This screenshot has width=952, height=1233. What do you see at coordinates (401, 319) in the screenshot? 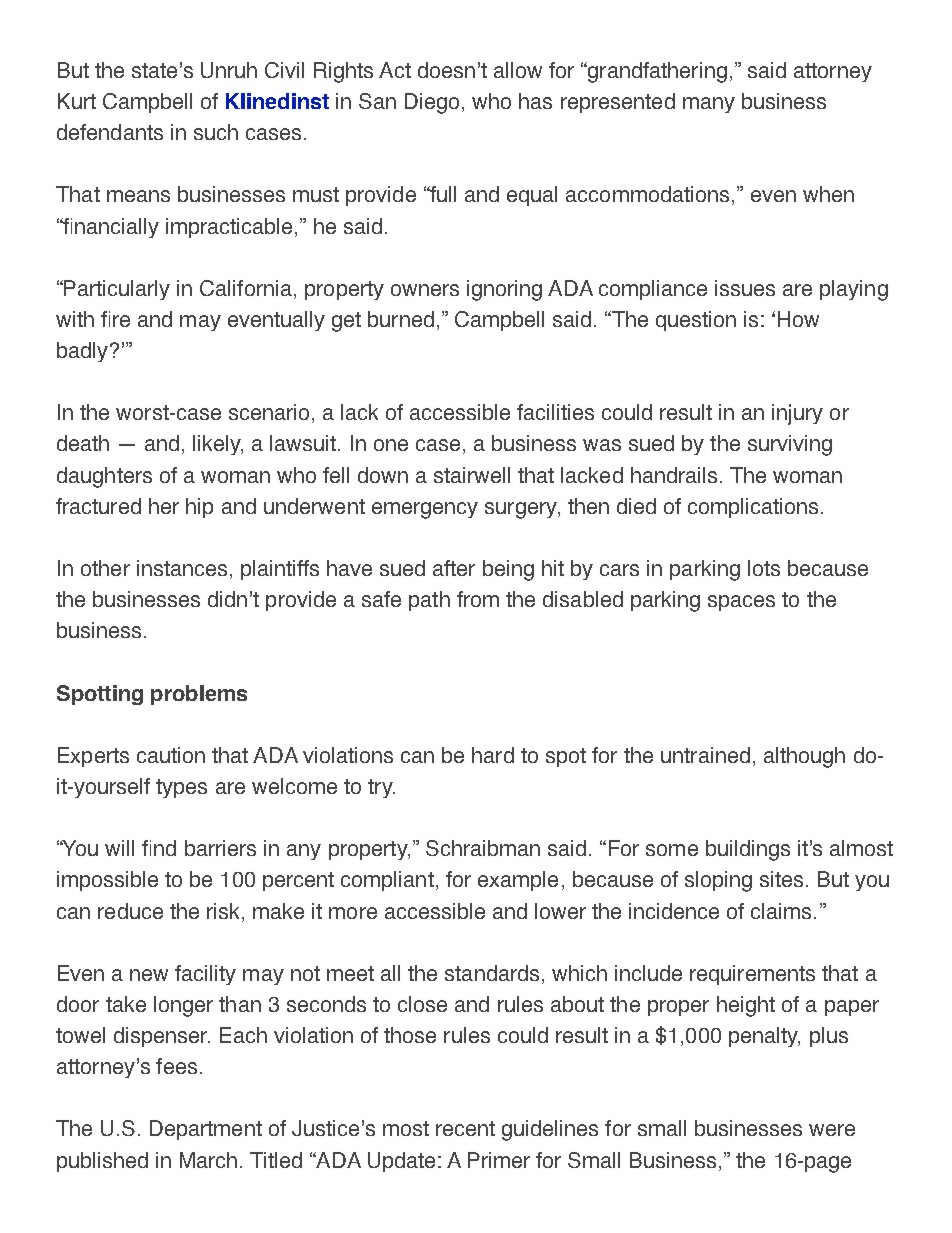
I see `burned` at bounding box center [401, 319].
